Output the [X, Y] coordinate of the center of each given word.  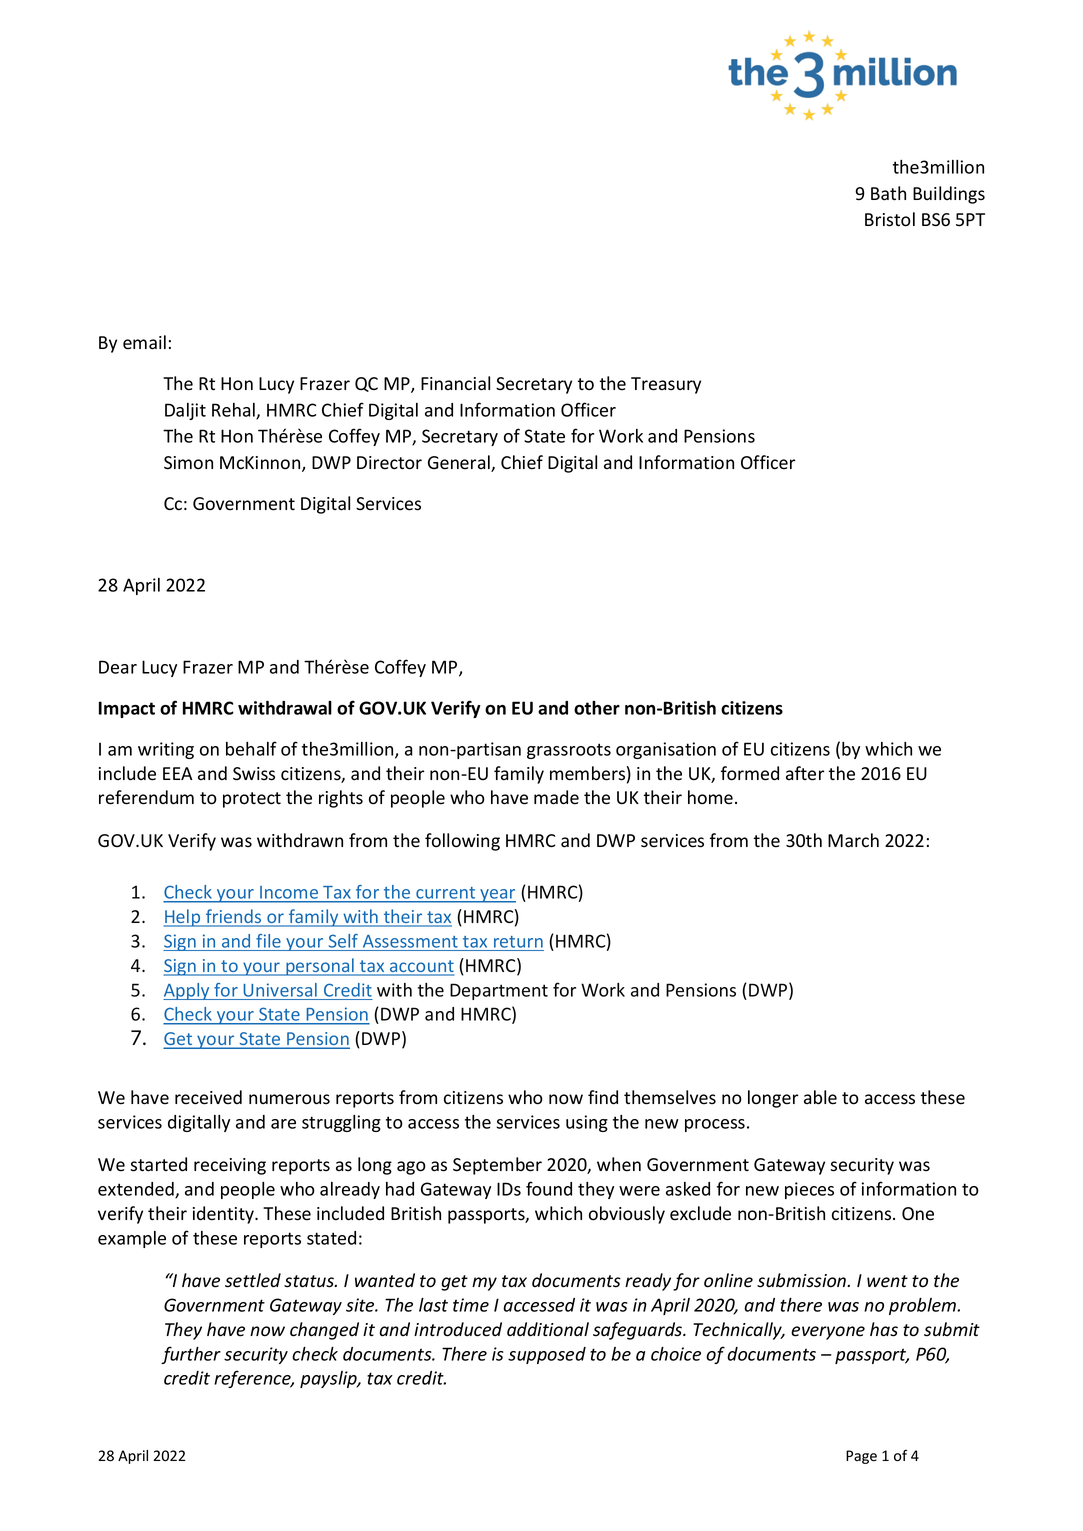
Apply [187, 991]
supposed [547, 1355]
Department [499, 991]
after [805, 773]
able [820, 1097]
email [144, 342]
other [597, 708]
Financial [455, 383]
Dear [118, 667]
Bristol [890, 219]
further [191, 1355]
